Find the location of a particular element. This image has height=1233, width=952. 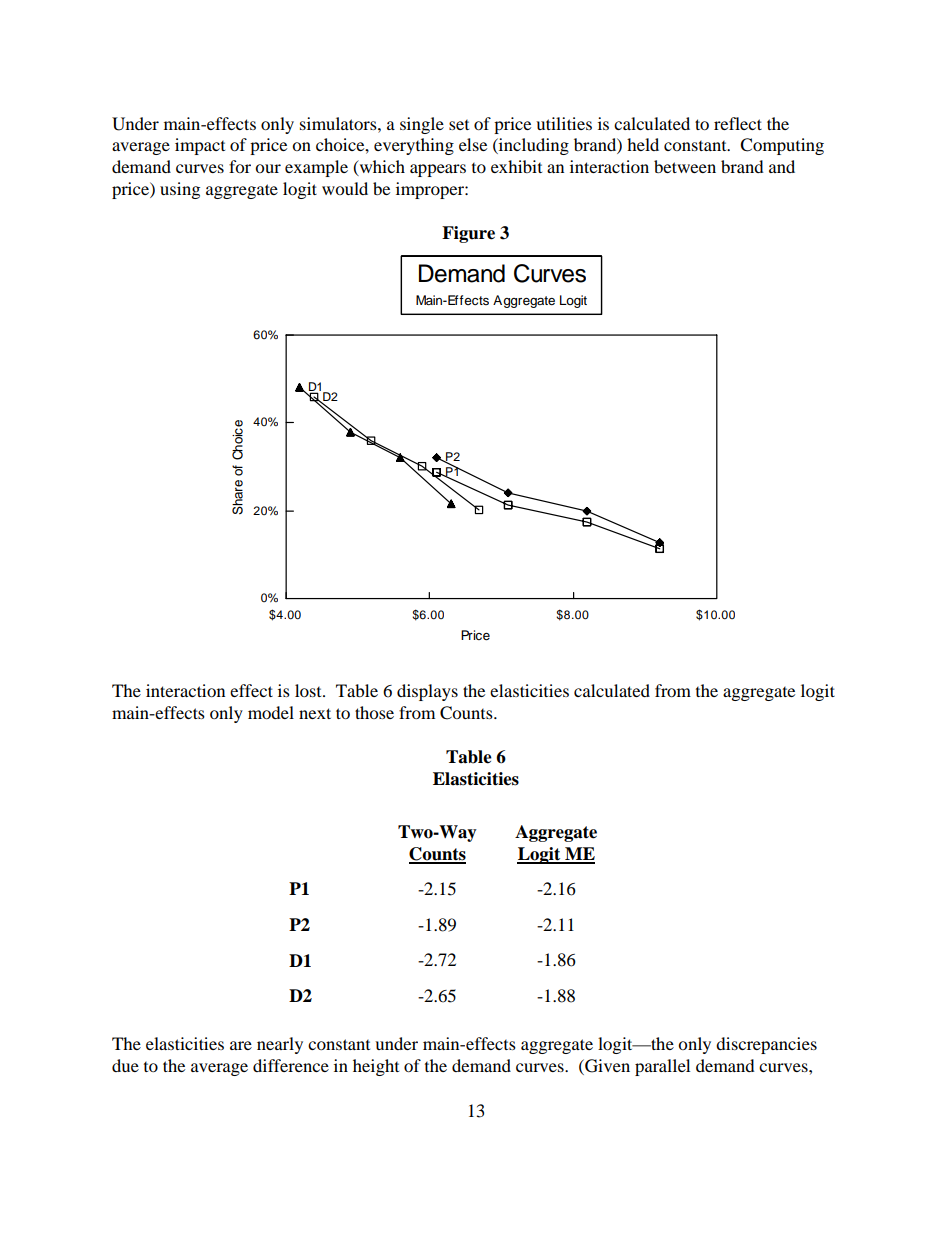

nearly is located at coordinates (280, 1045).
